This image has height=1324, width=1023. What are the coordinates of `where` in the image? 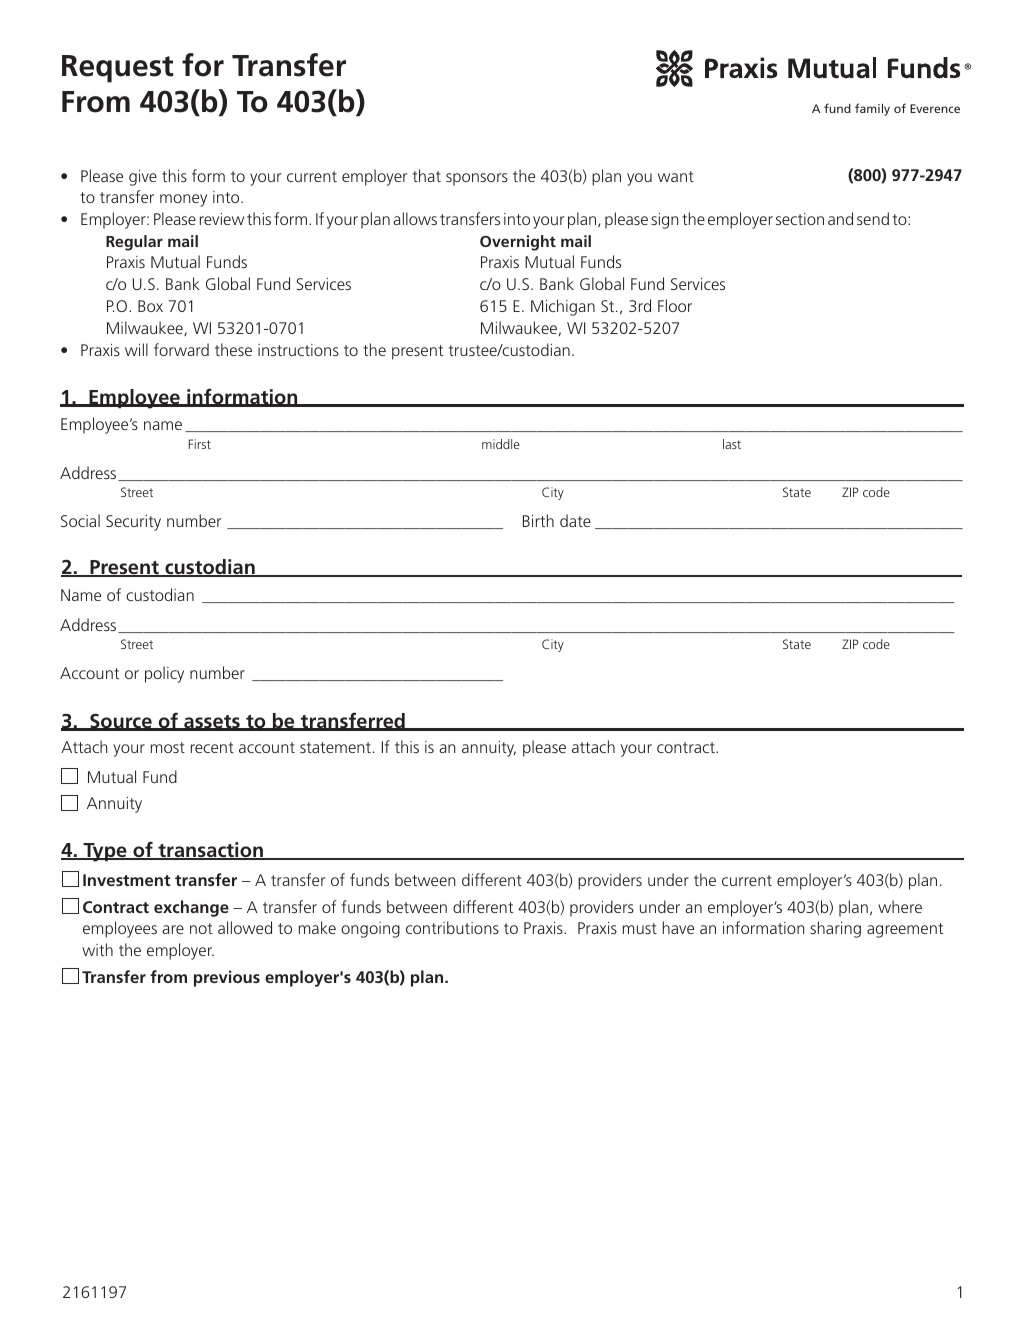 It's located at (900, 906).
